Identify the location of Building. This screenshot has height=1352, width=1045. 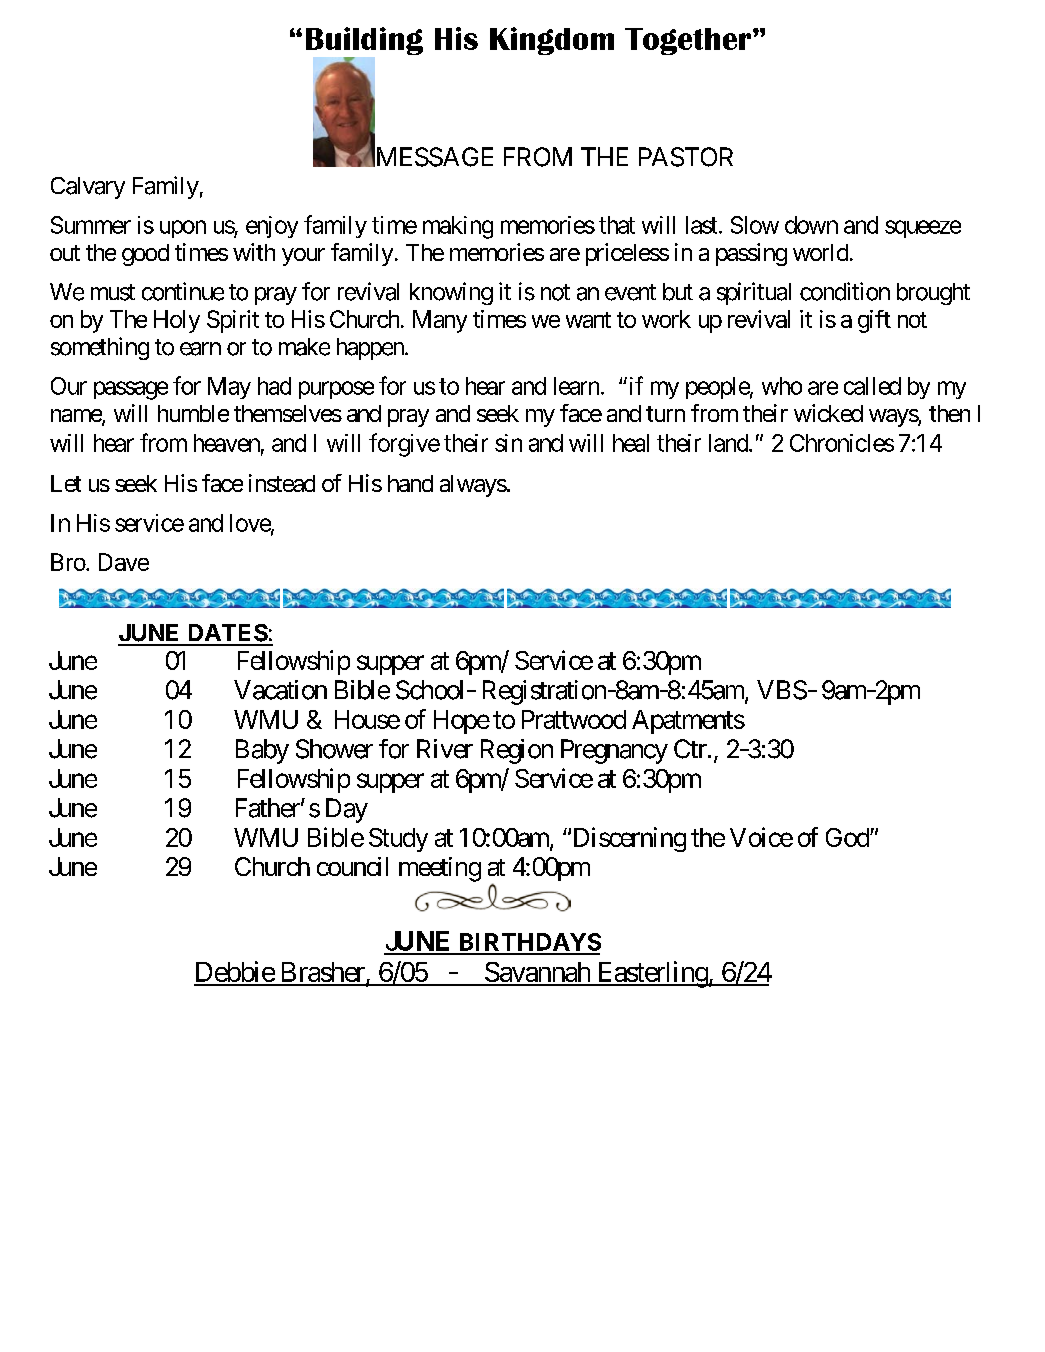
(364, 42).
